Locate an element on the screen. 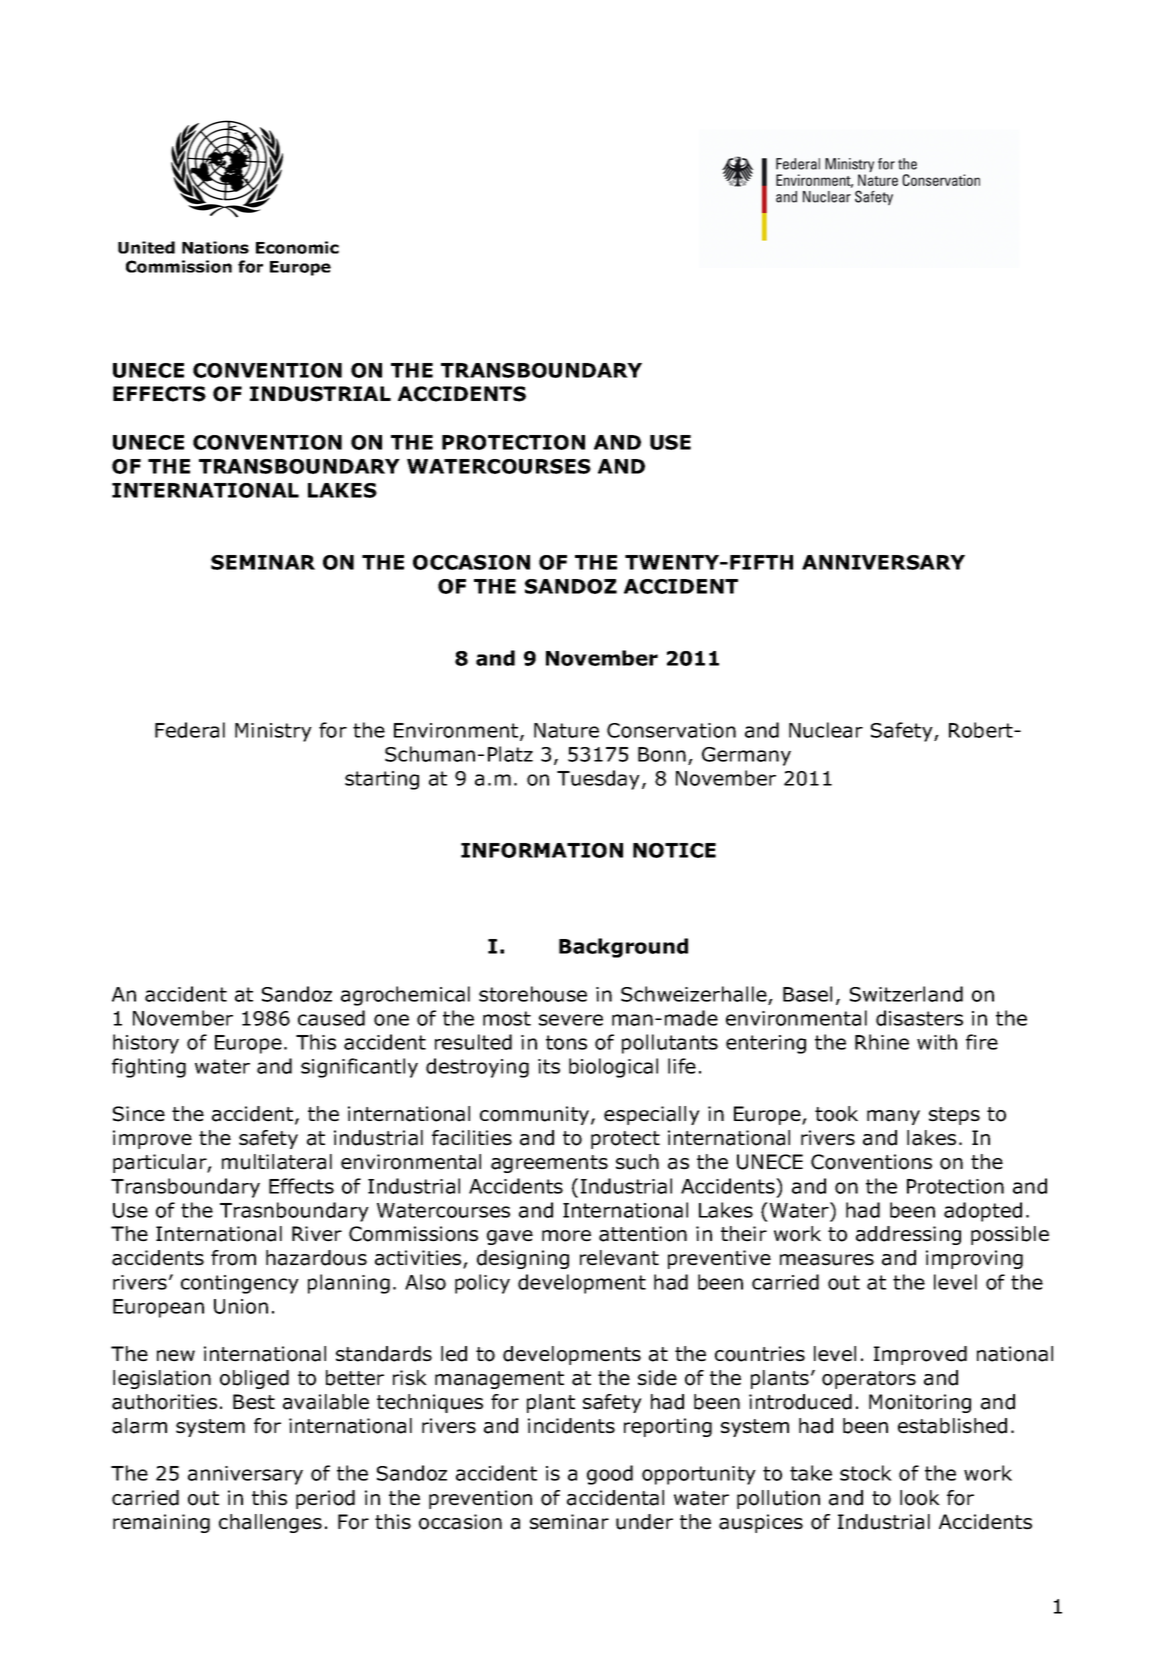 This screenshot has height=1664, width=1176. INFORMATION is located at coordinates (542, 850).
